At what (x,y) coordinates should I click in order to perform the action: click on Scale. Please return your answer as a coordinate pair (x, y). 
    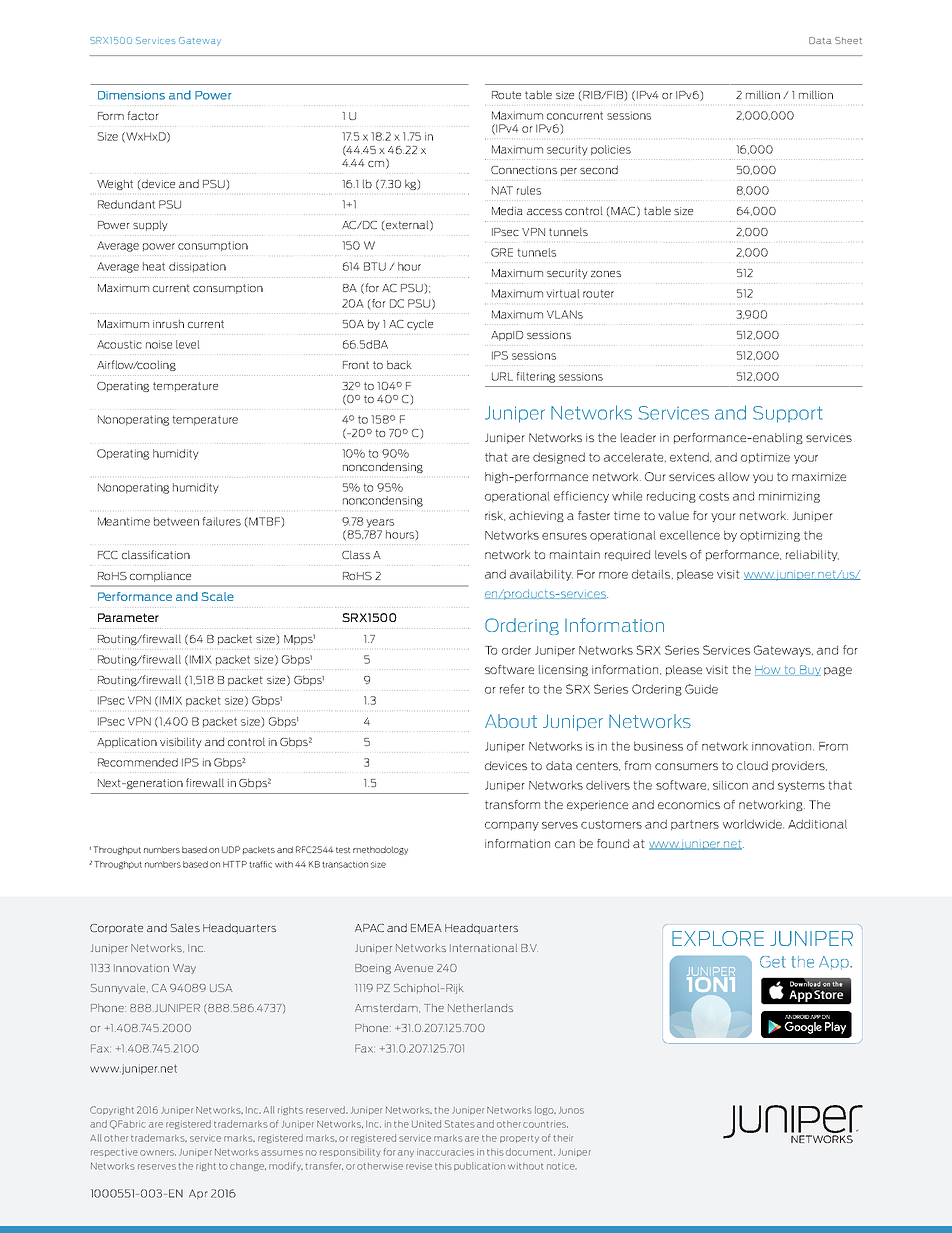
    Looking at the image, I should click on (218, 596).
